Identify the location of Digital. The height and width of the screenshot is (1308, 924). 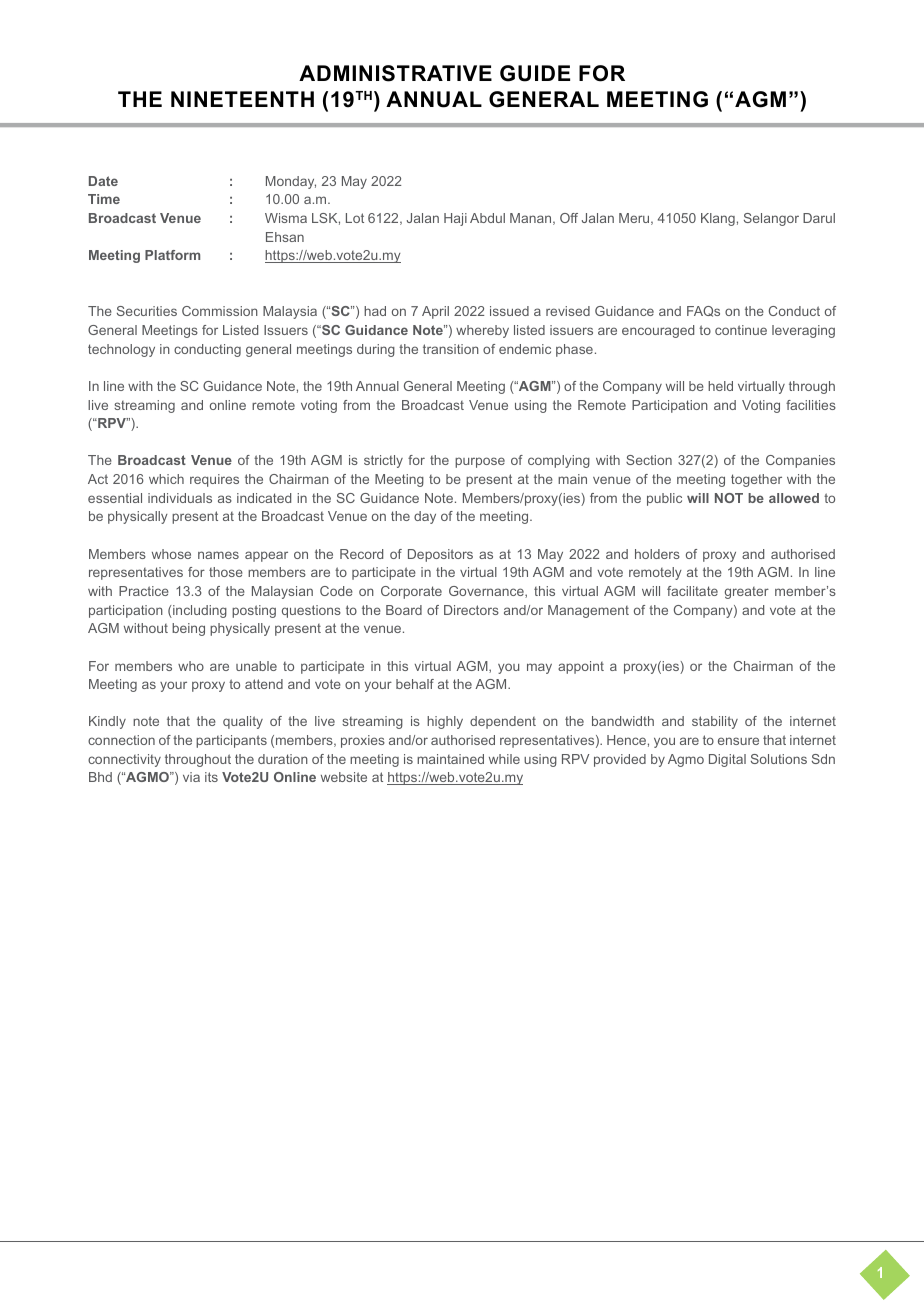
(727, 760).
